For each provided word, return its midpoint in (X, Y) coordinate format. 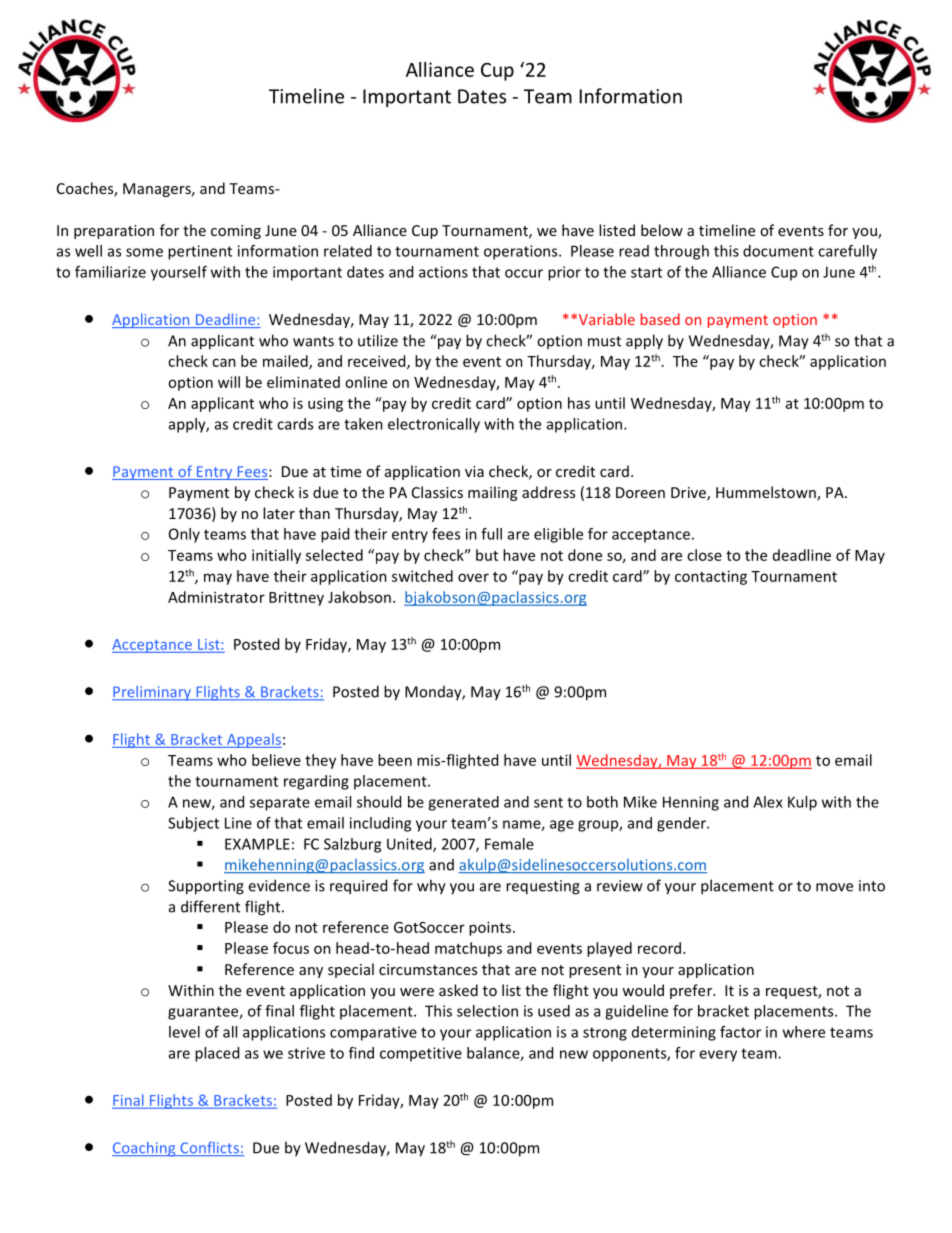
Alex (768, 802)
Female (509, 844)
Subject (193, 824)
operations (522, 252)
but (487, 555)
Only (184, 535)
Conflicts (209, 1149)
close (704, 555)
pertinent (200, 252)
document (778, 251)
